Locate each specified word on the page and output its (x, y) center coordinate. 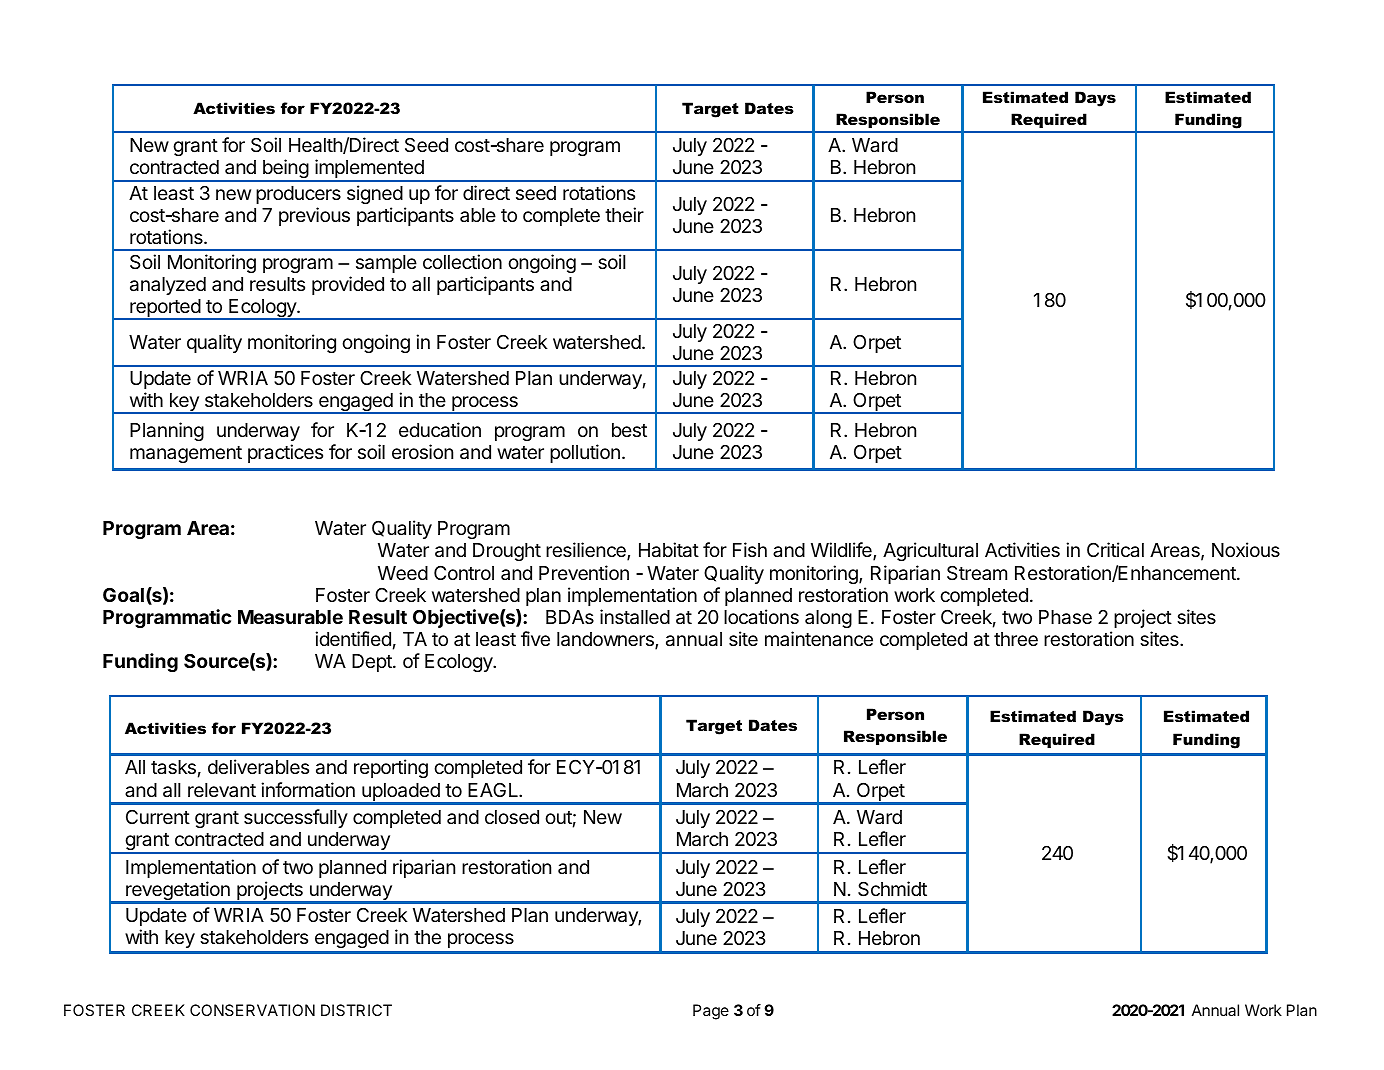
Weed (403, 573)
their (624, 214)
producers (298, 195)
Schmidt (892, 889)
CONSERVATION (252, 1010)
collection (462, 261)
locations (761, 616)
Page (711, 1012)
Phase (1065, 617)
